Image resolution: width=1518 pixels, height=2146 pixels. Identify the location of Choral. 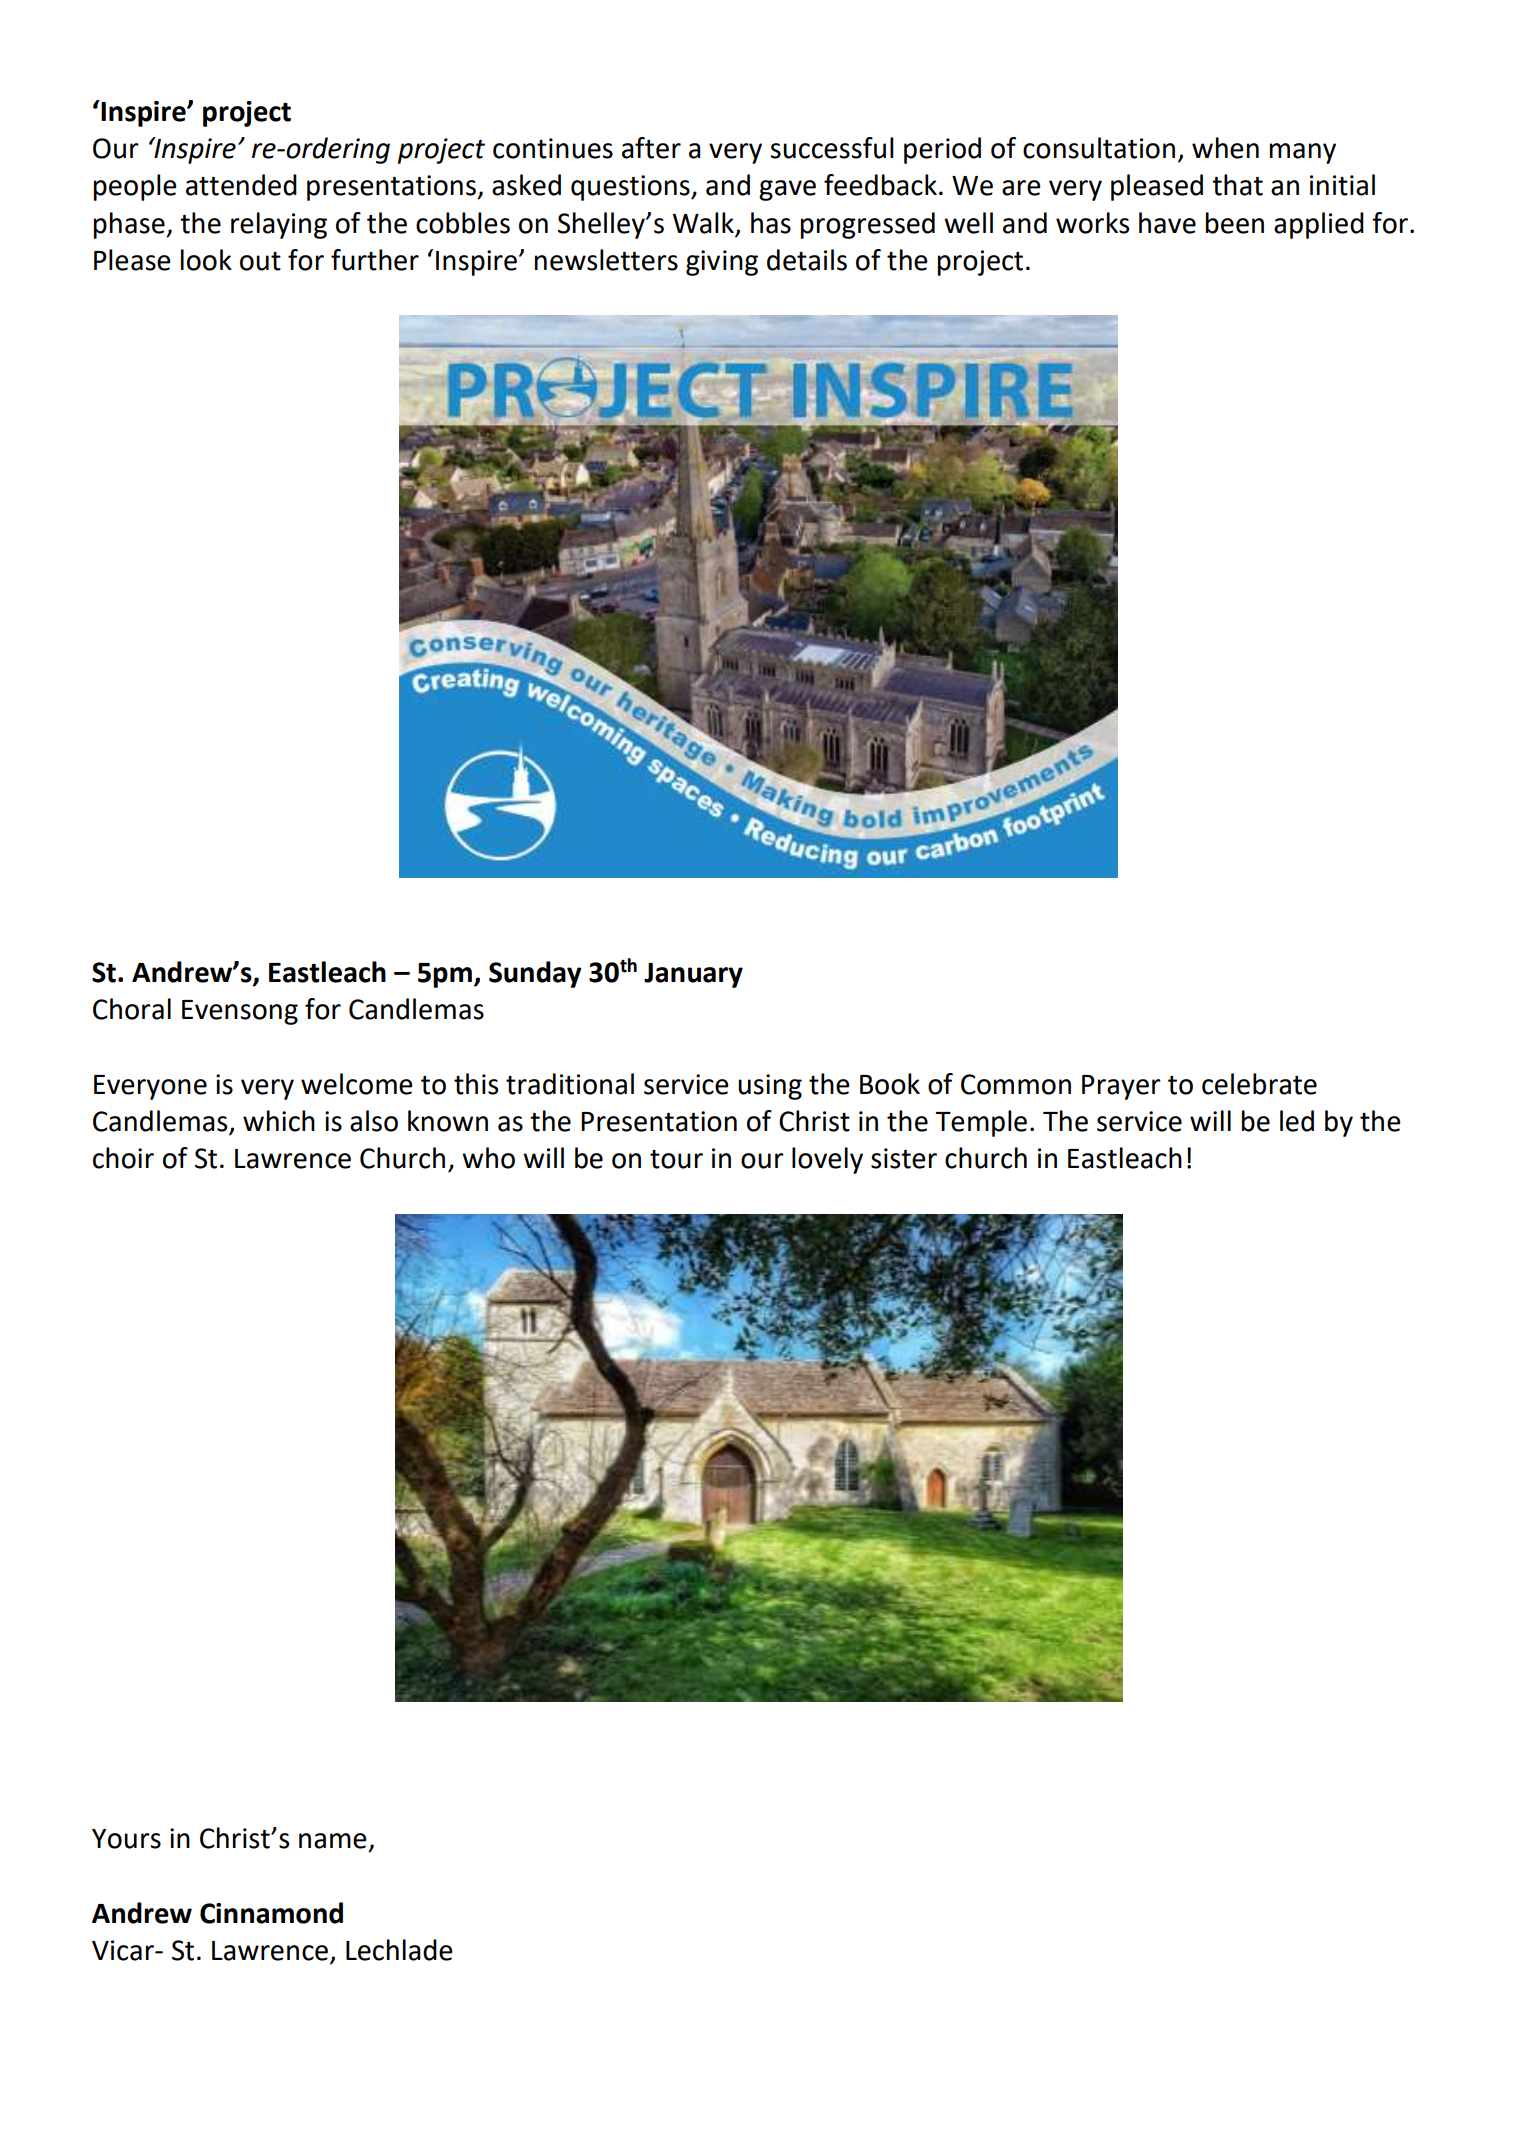
(132, 1009).
